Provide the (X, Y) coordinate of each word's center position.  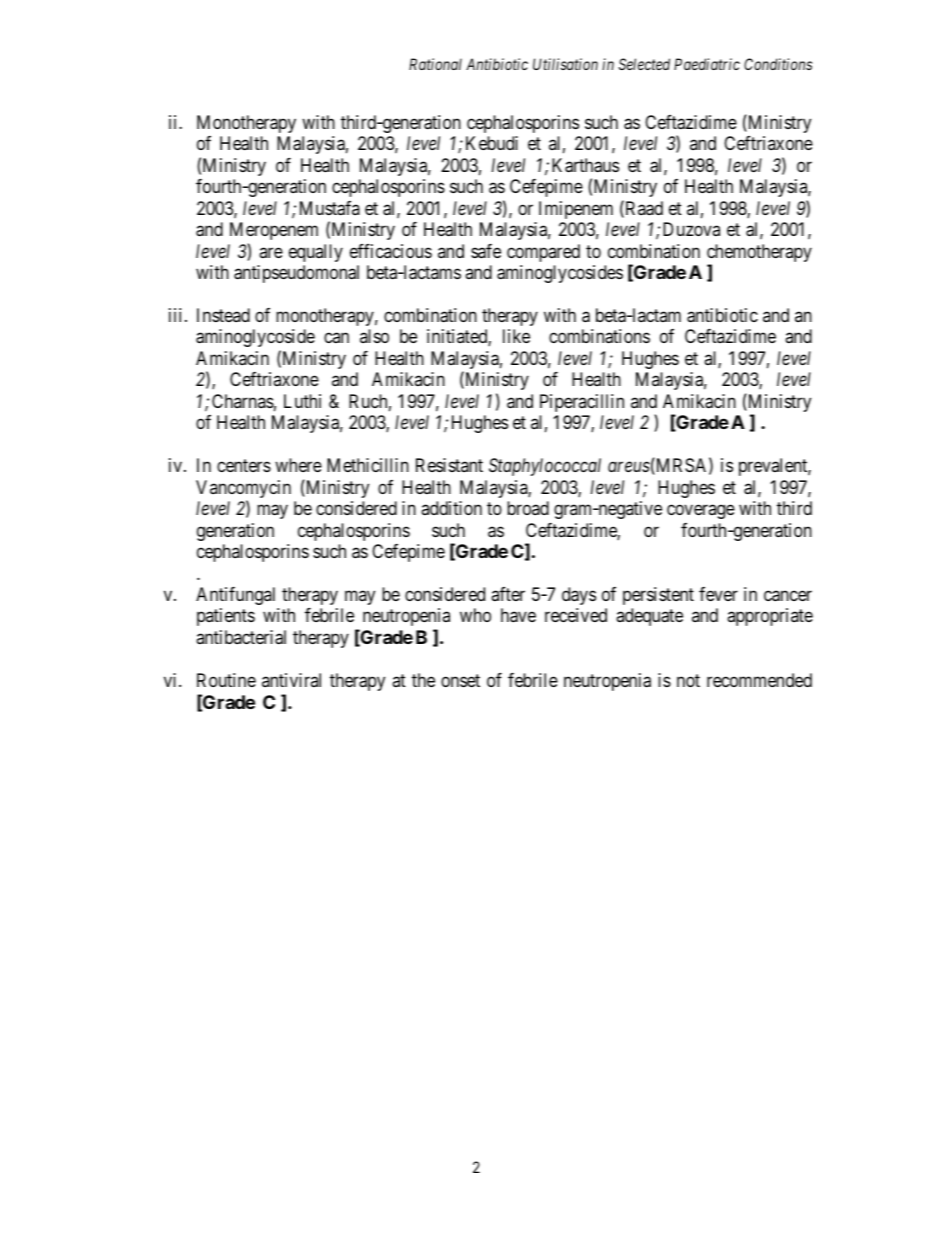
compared (543, 253)
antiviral (291, 680)
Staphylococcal (545, 467)
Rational (435, 64)
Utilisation (565, 64)
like (516, 336)
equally (316, 253)
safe (486, 251)
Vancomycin (243, 490)
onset (460, 680)
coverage (701, 512)
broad (528, 508)
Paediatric (707, 64)
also (374, 336)
